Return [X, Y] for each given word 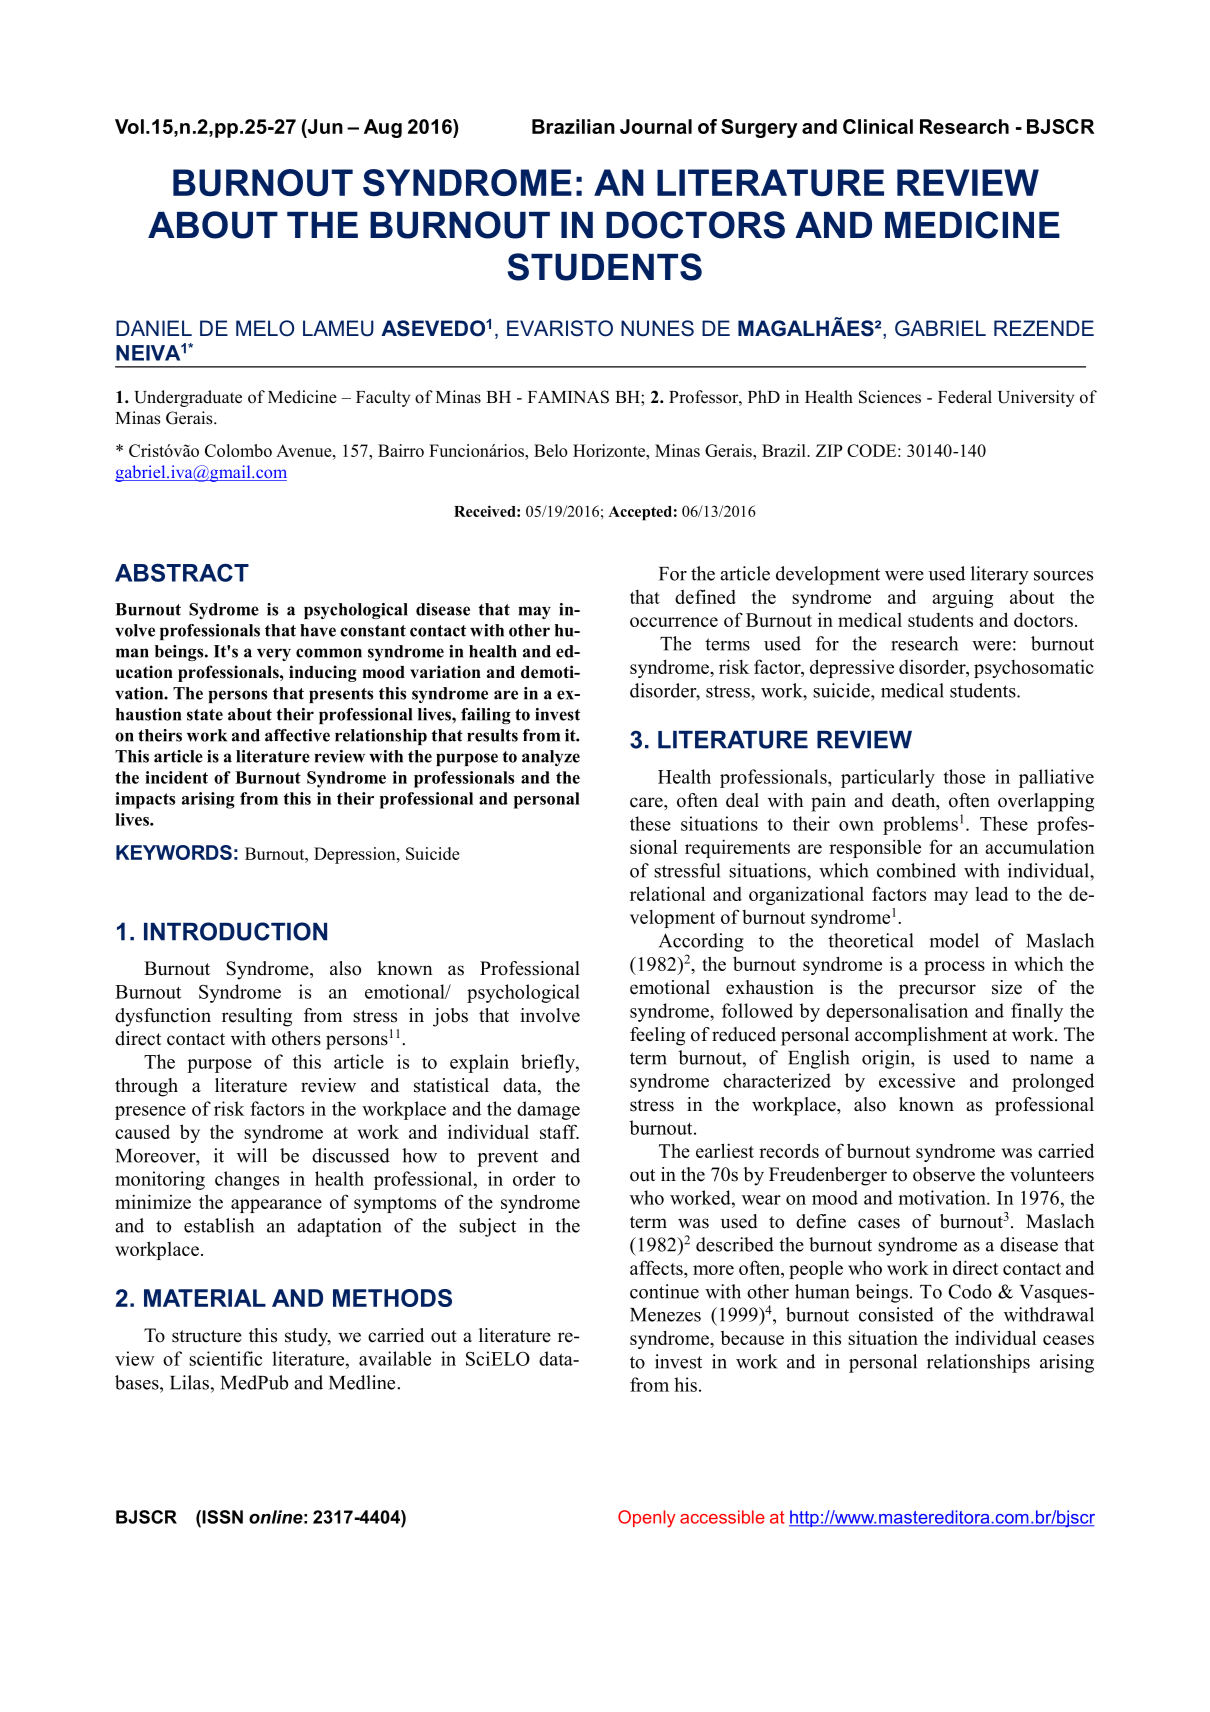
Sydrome [224, 611]
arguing [962, 598]
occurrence [674, 622]
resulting [257, 1017]
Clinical [878, 126]
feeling [657, 1036]
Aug [383, 128]
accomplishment [921, 1036]
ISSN [221, 1517]
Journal [656, 126]
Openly [647, 1519]
